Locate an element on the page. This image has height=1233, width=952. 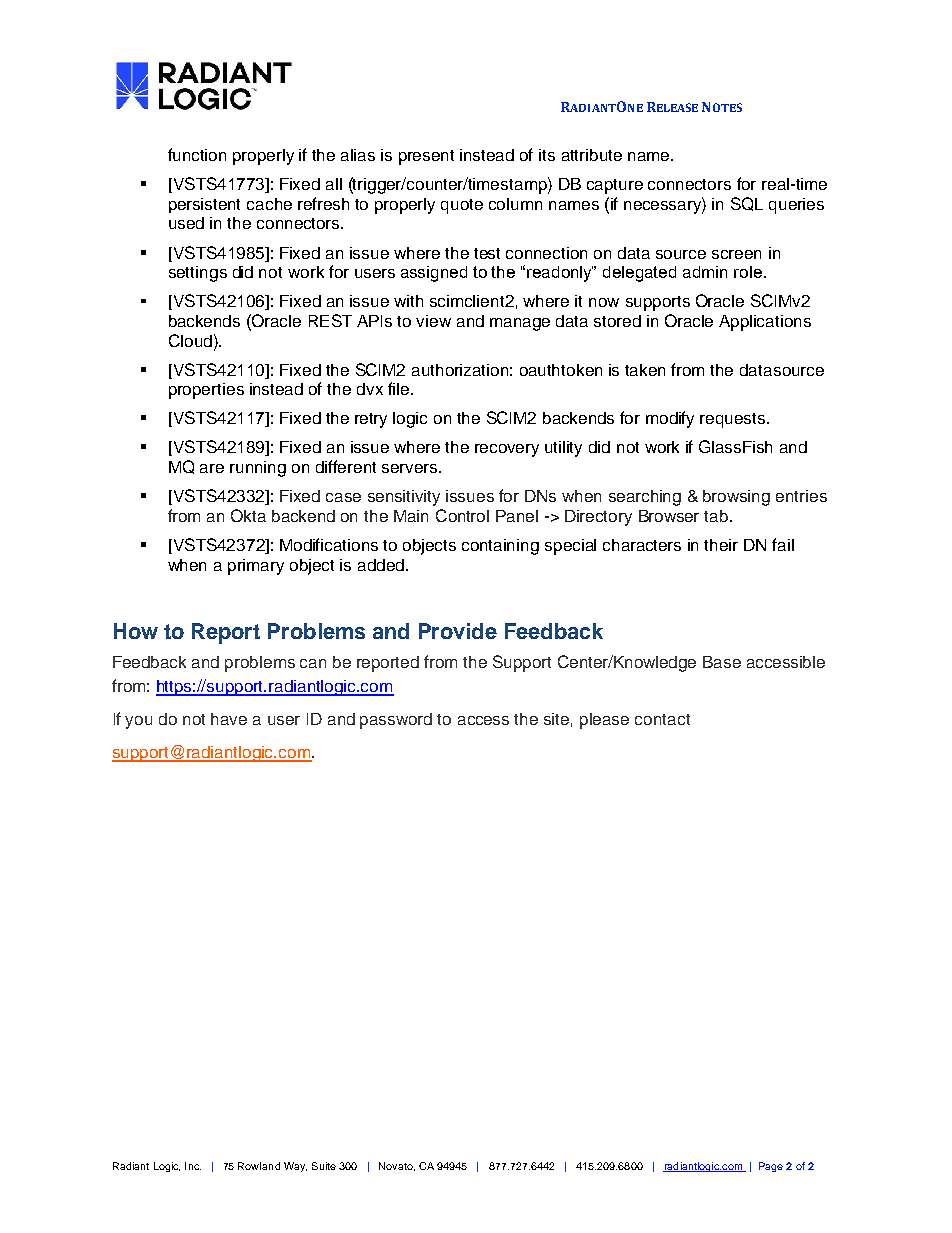
browsing is located at coordinates (736, 498).
